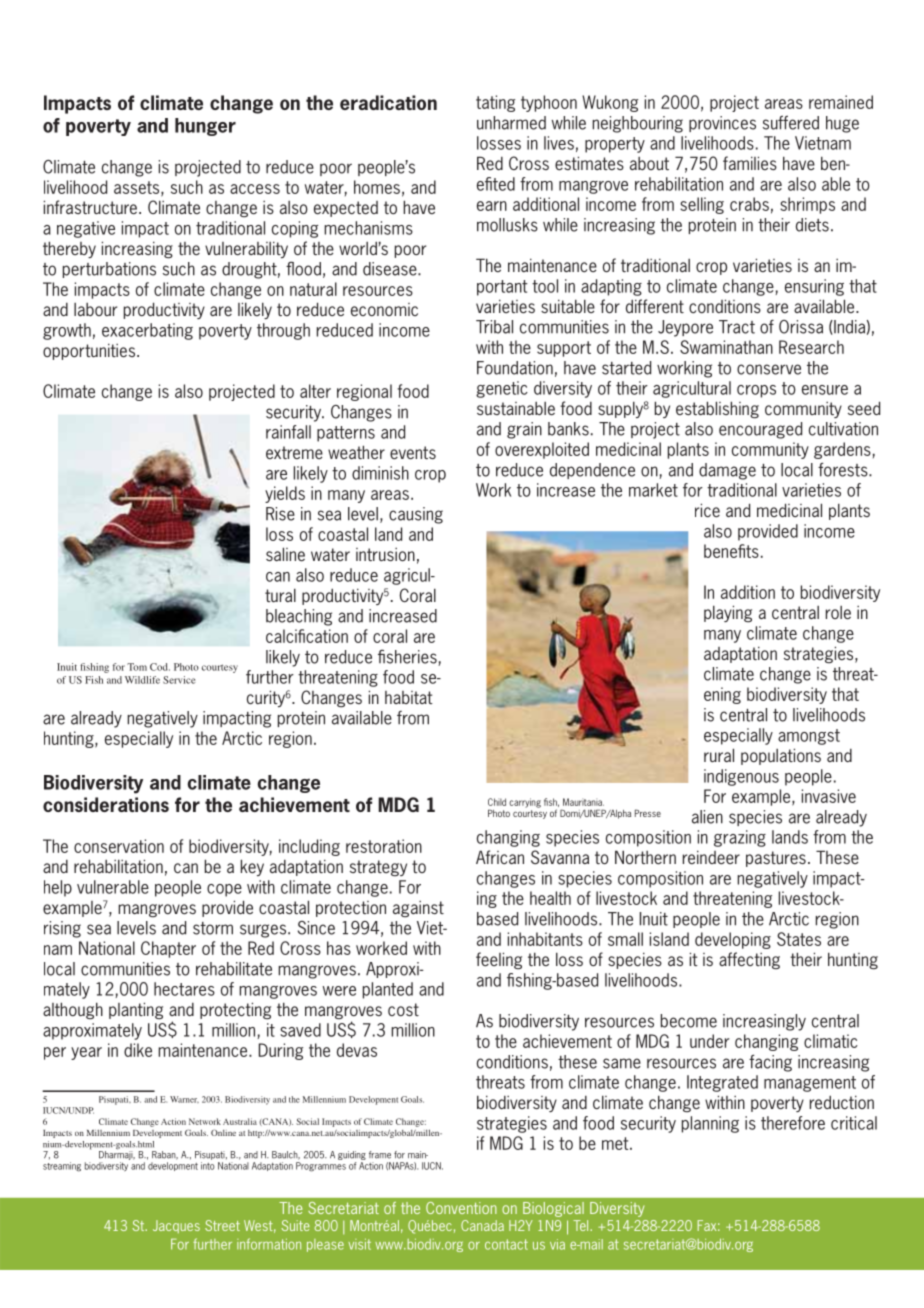 The width and height of the image is (924, 1308). What do you see at coordinates (791, 122) in the image?
I see `suffered` at bounding box center [791, 122].
